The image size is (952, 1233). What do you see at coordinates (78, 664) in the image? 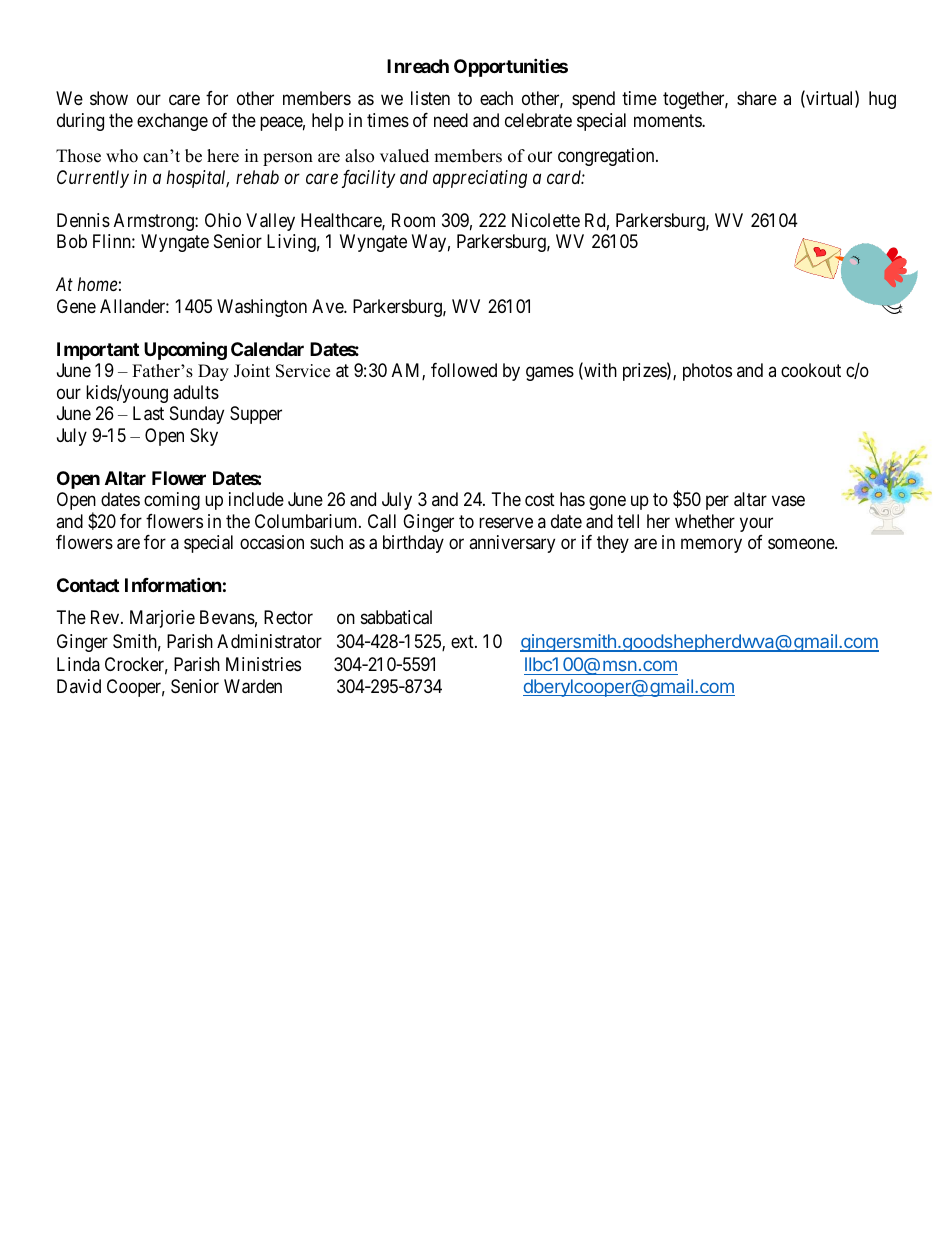
I see `Linda` at bounding box center [78, 664].
